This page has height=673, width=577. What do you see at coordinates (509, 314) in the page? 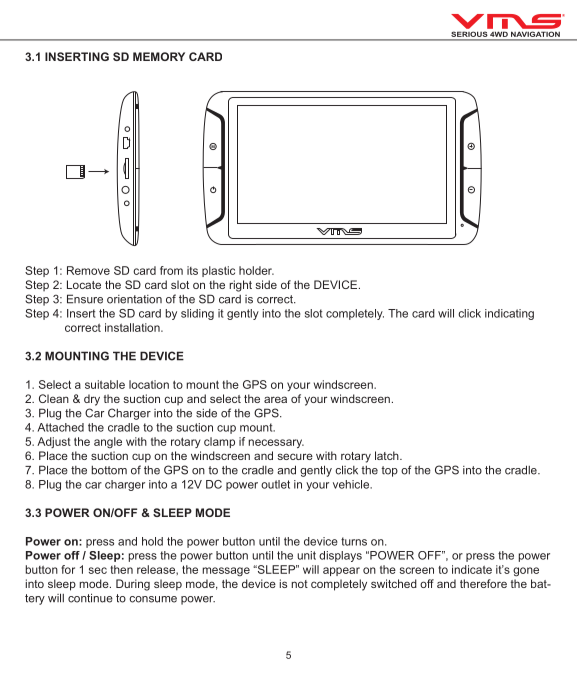
I see `indicating` at bounding box center [509, 314].
